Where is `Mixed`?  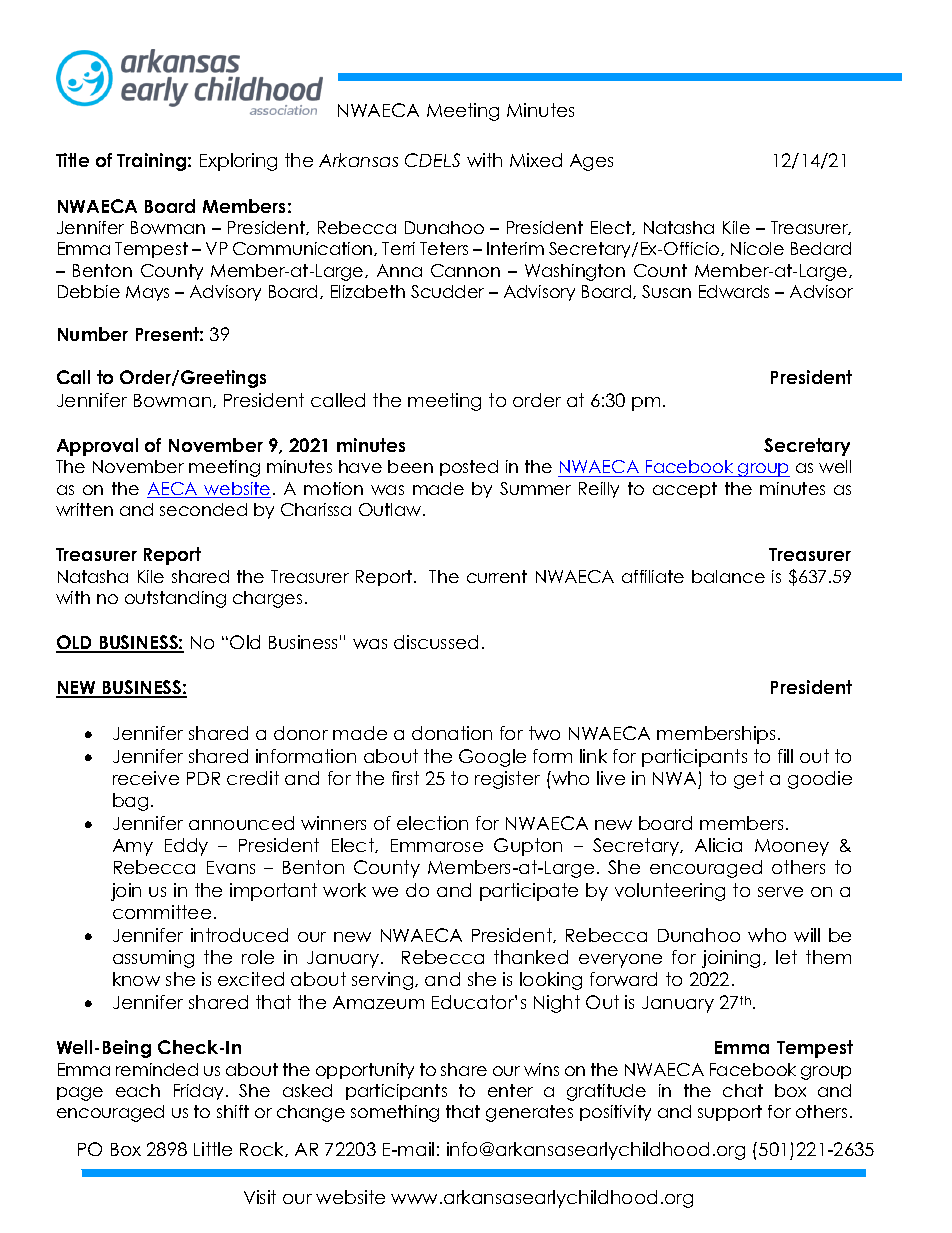
Mixed is located at coordinates (536, 160).
